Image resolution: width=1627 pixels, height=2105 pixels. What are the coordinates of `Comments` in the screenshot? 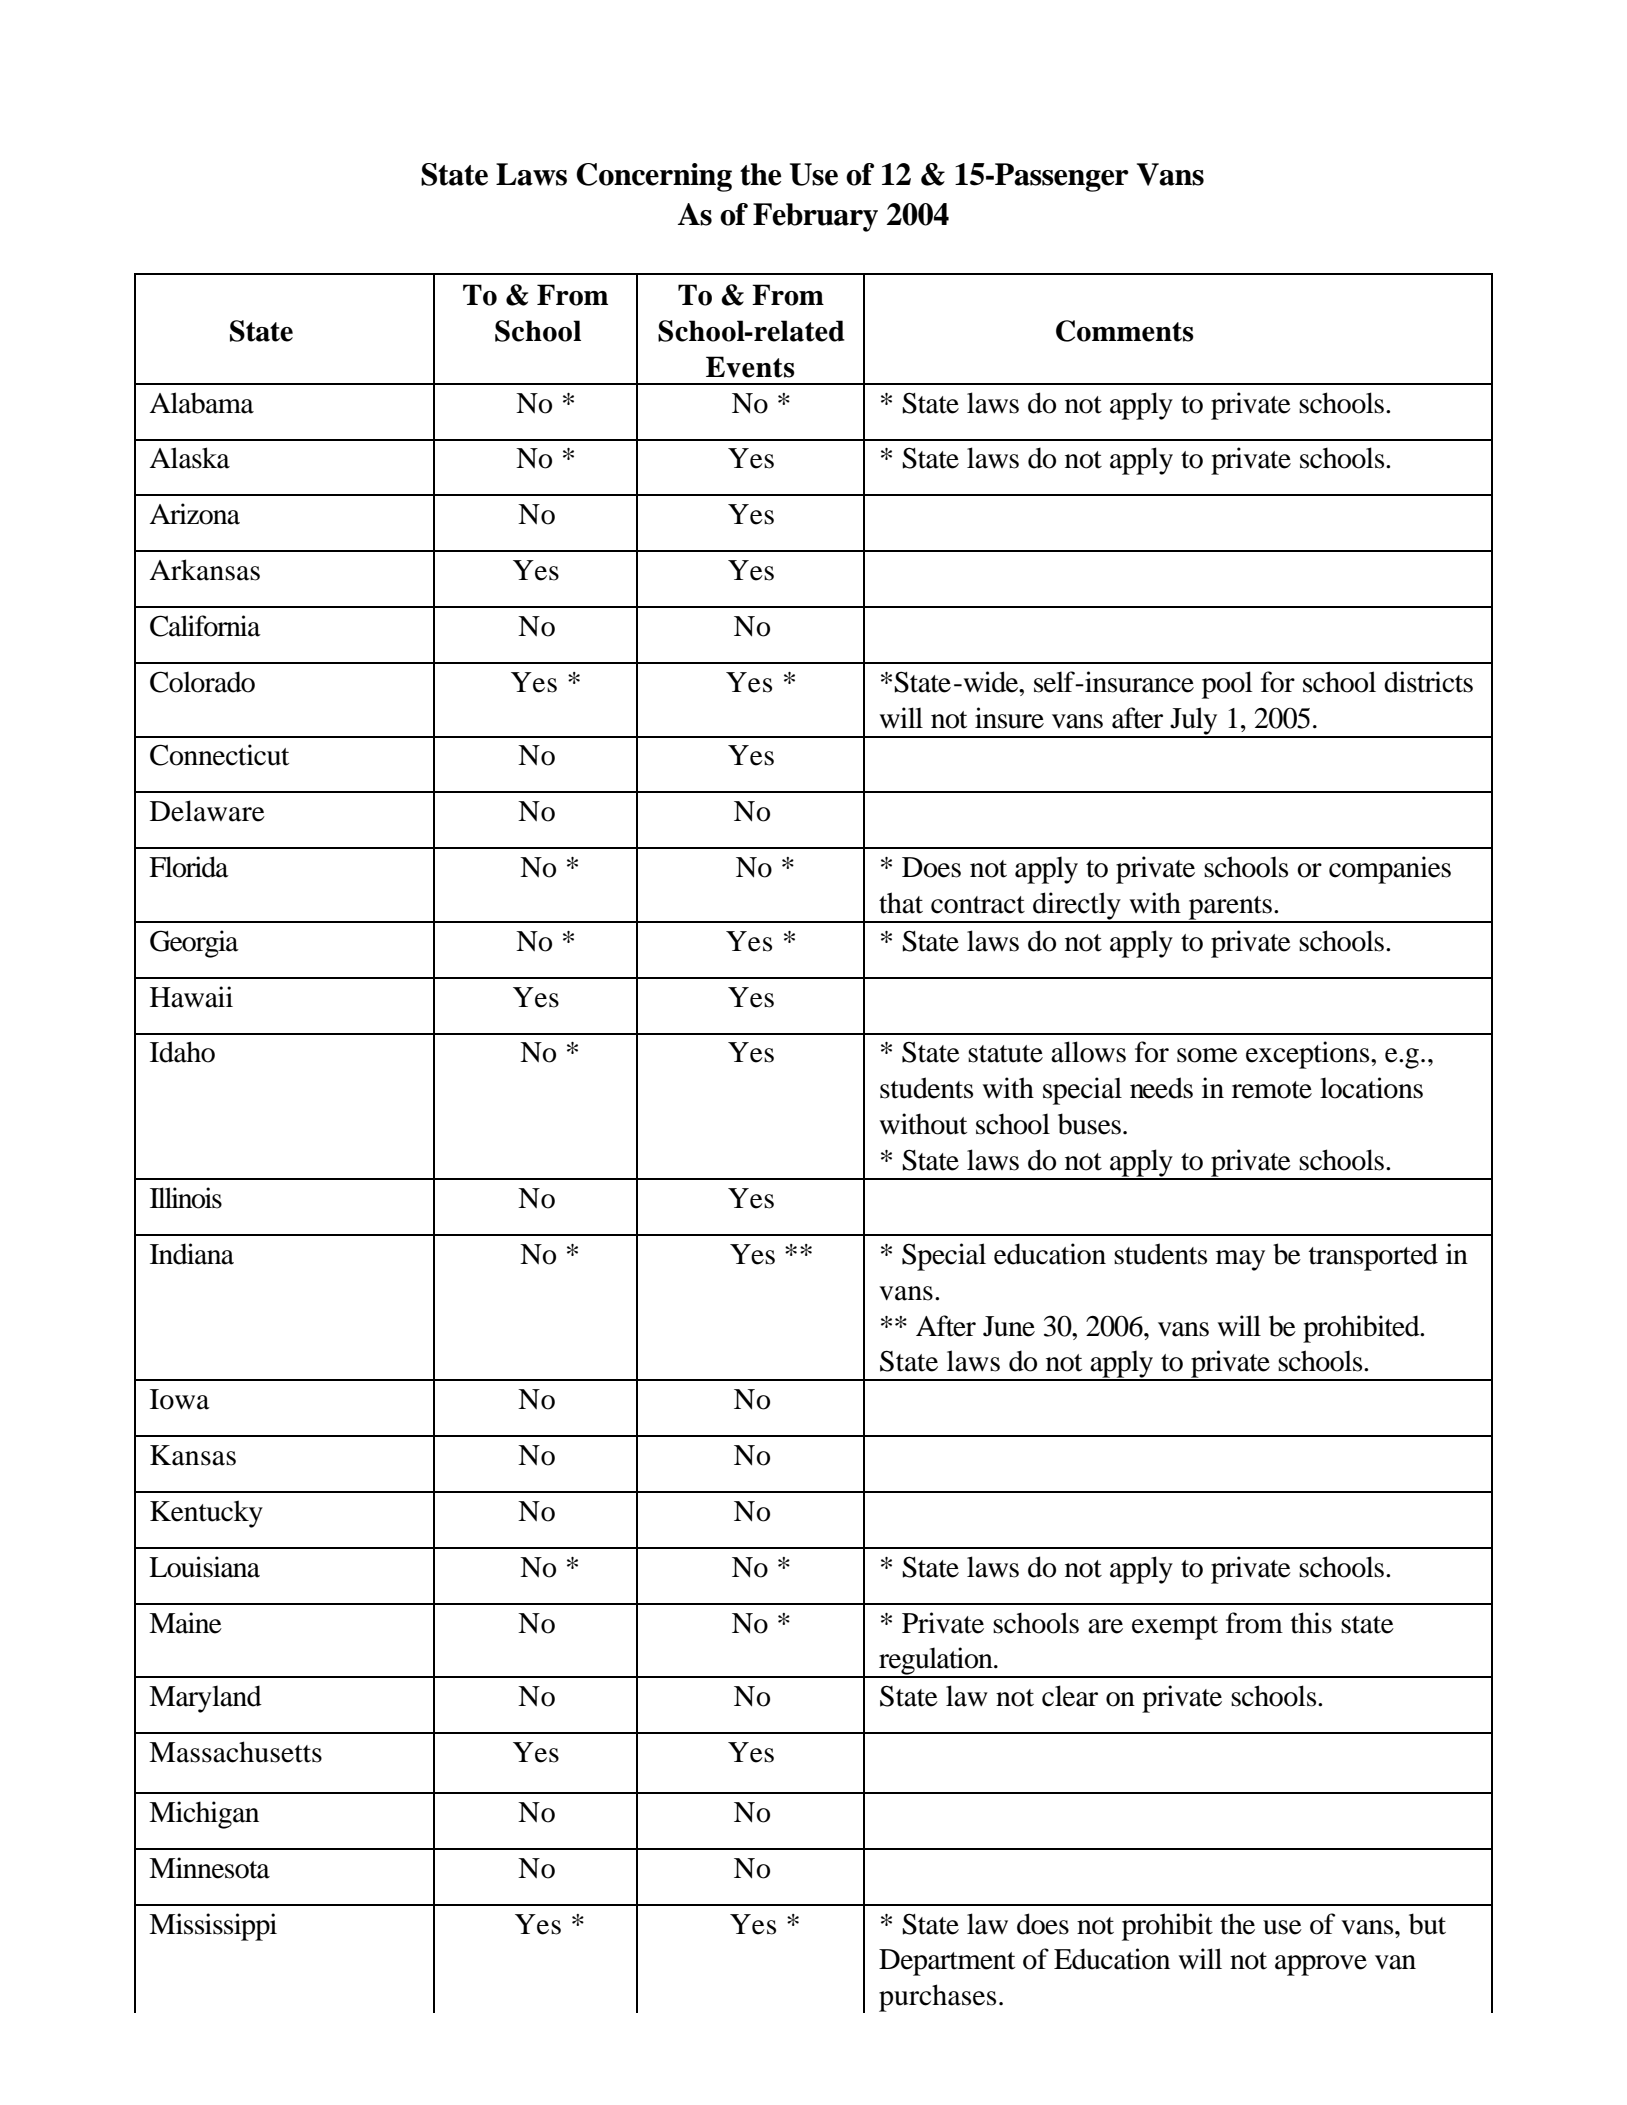 It's located at (1125, 331).
